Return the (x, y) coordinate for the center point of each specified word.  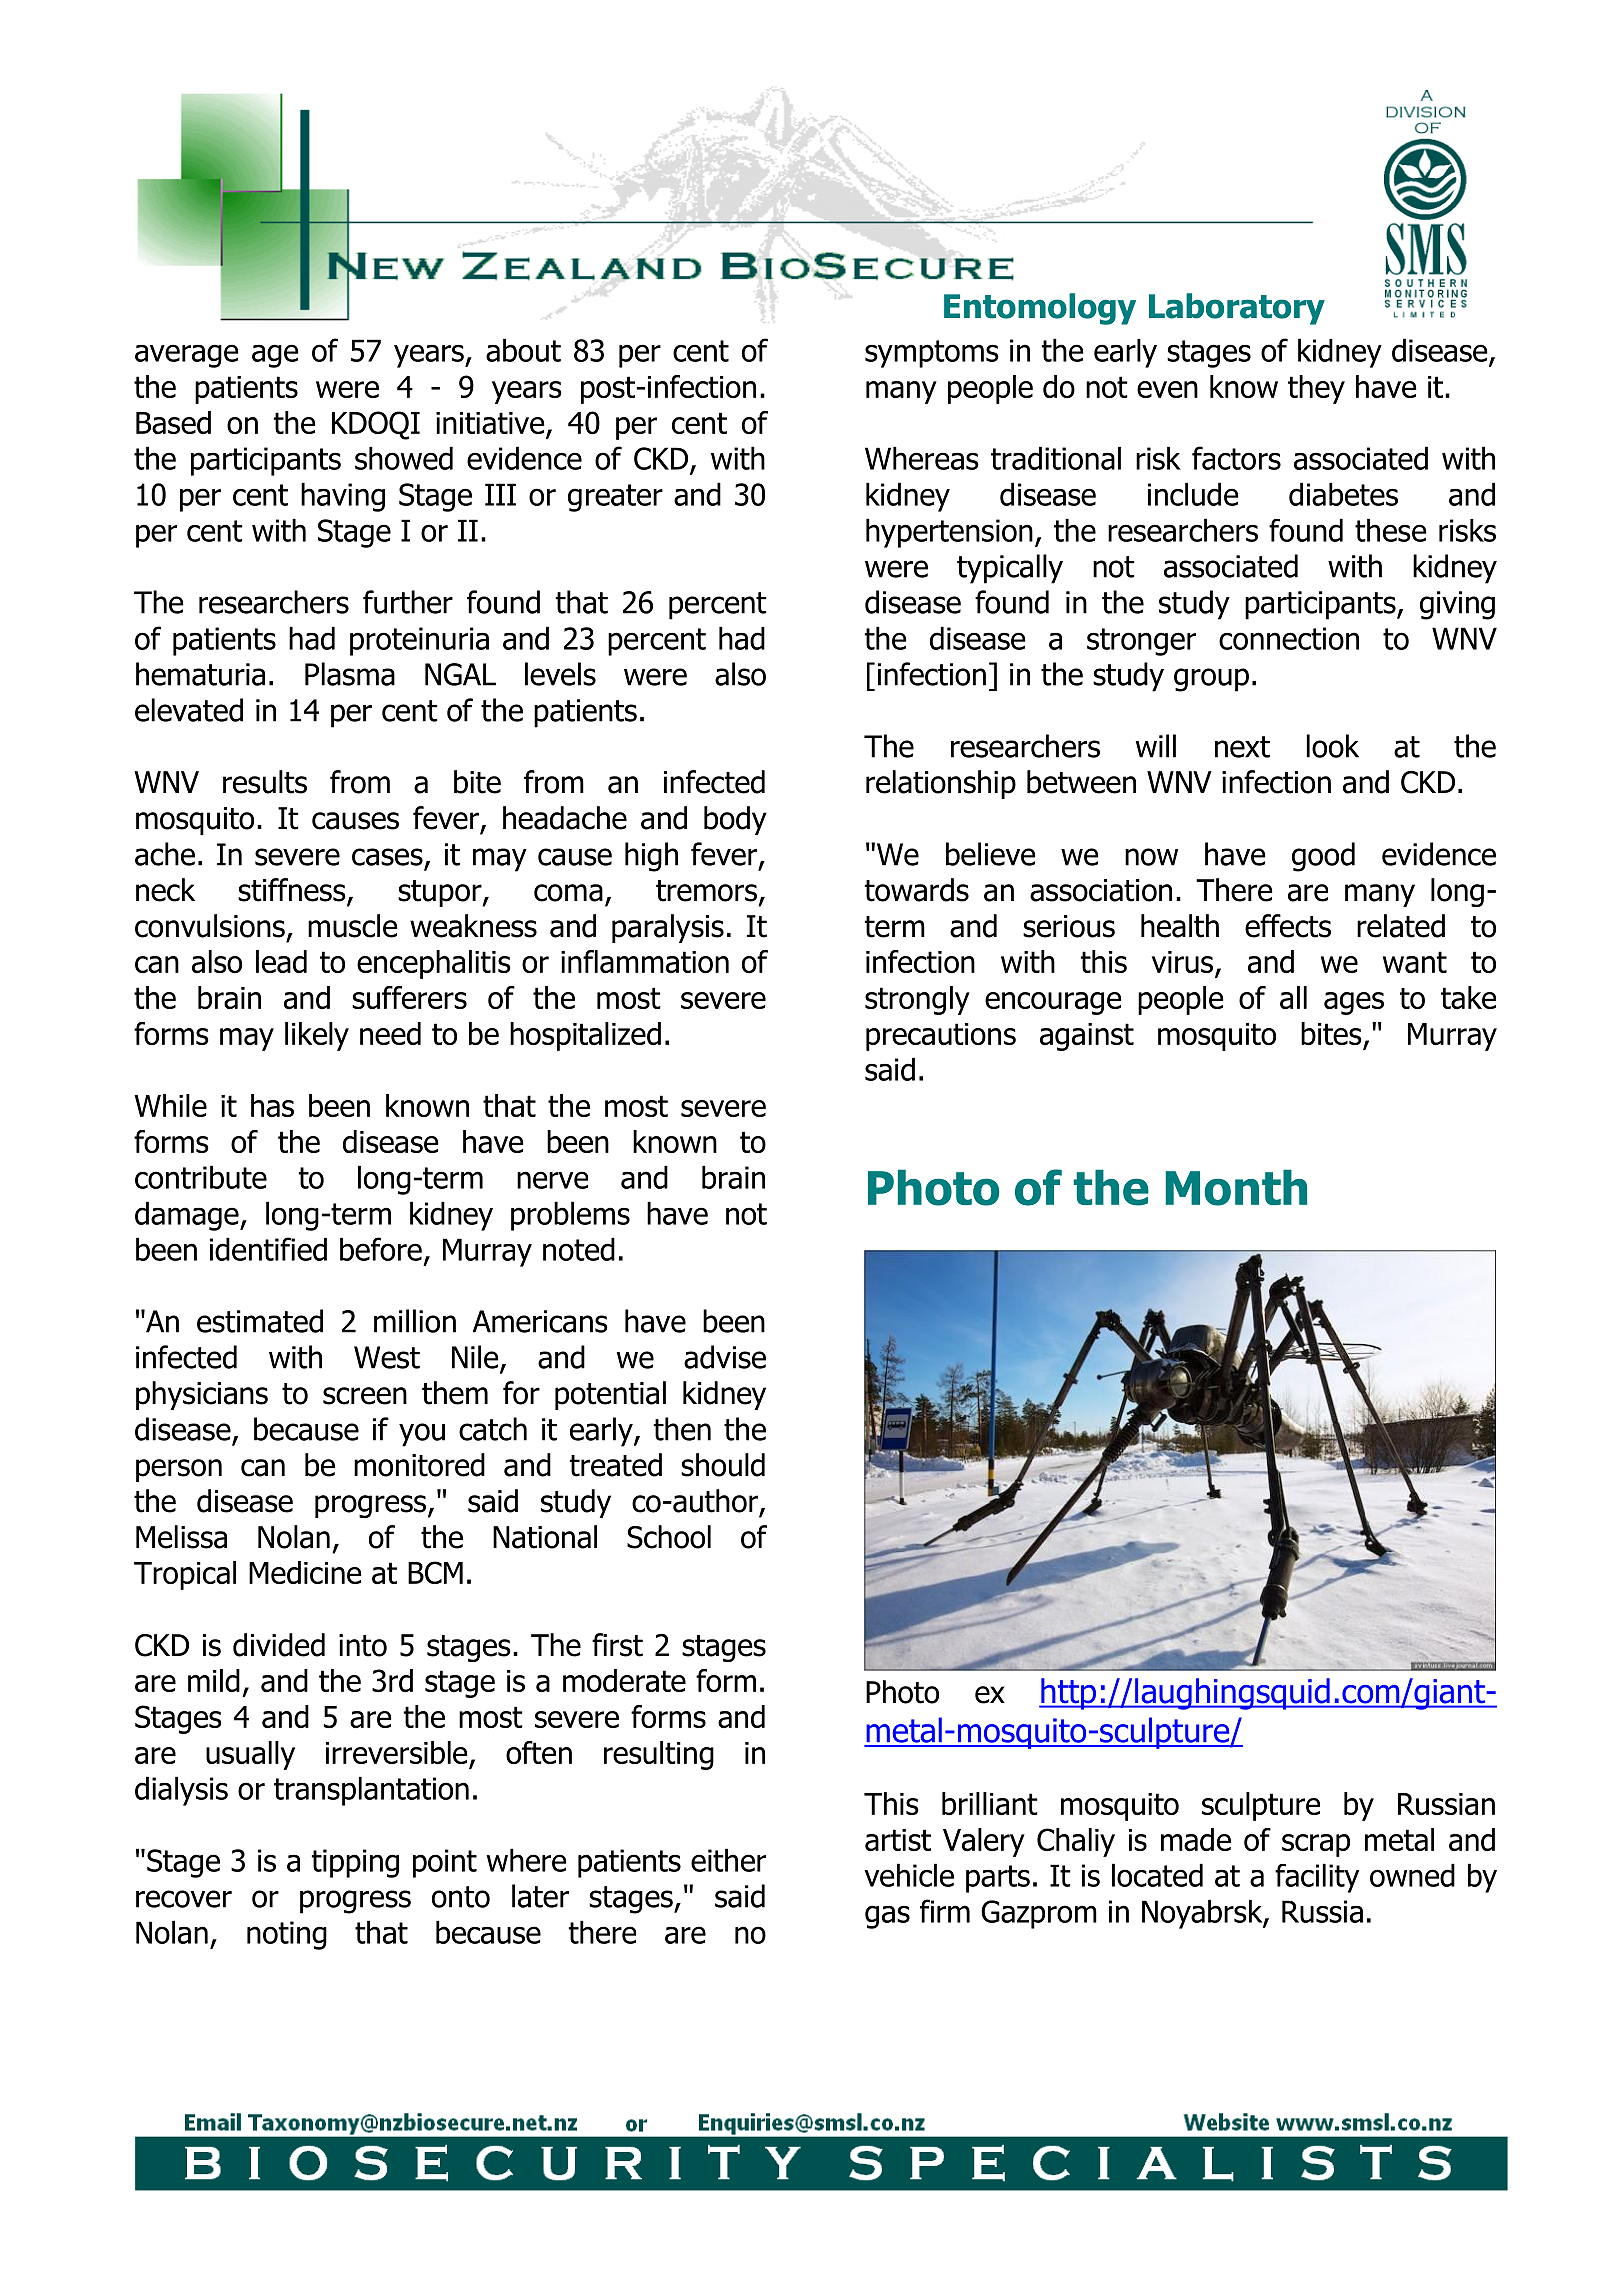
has (272, 1105)
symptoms (932, 354)
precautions (941, 1037)
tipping (355, 1863)
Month (1236, 1187)
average (187, 356)
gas (887, 1917)
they (1316, 389)
